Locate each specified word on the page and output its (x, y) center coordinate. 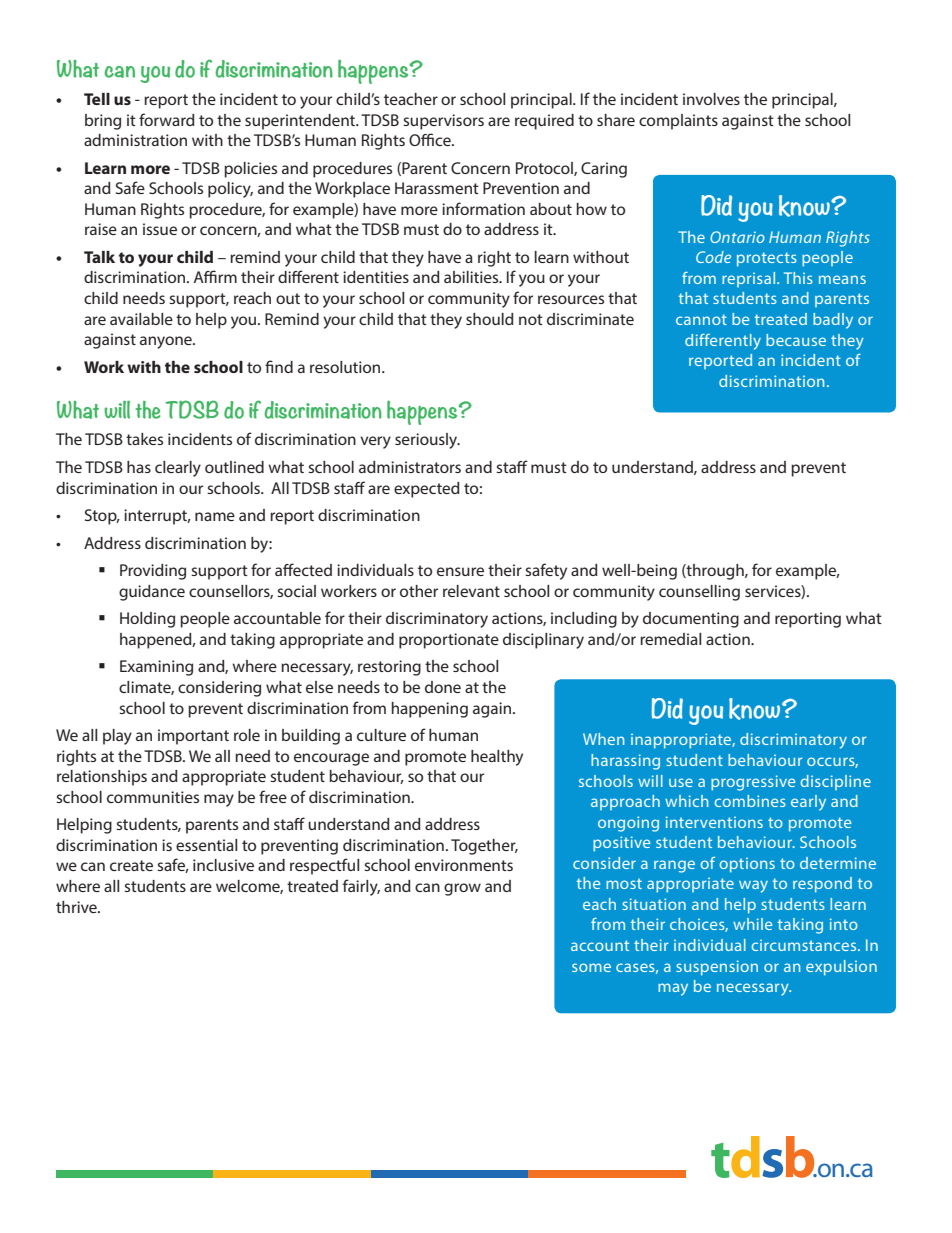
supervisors (443, 122)
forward (167, 119)
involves (711, 99)
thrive (77, 907)
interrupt (157, 517)
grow (462, 889)
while (752, 924)
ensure (460, 571)
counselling (699, 593)
